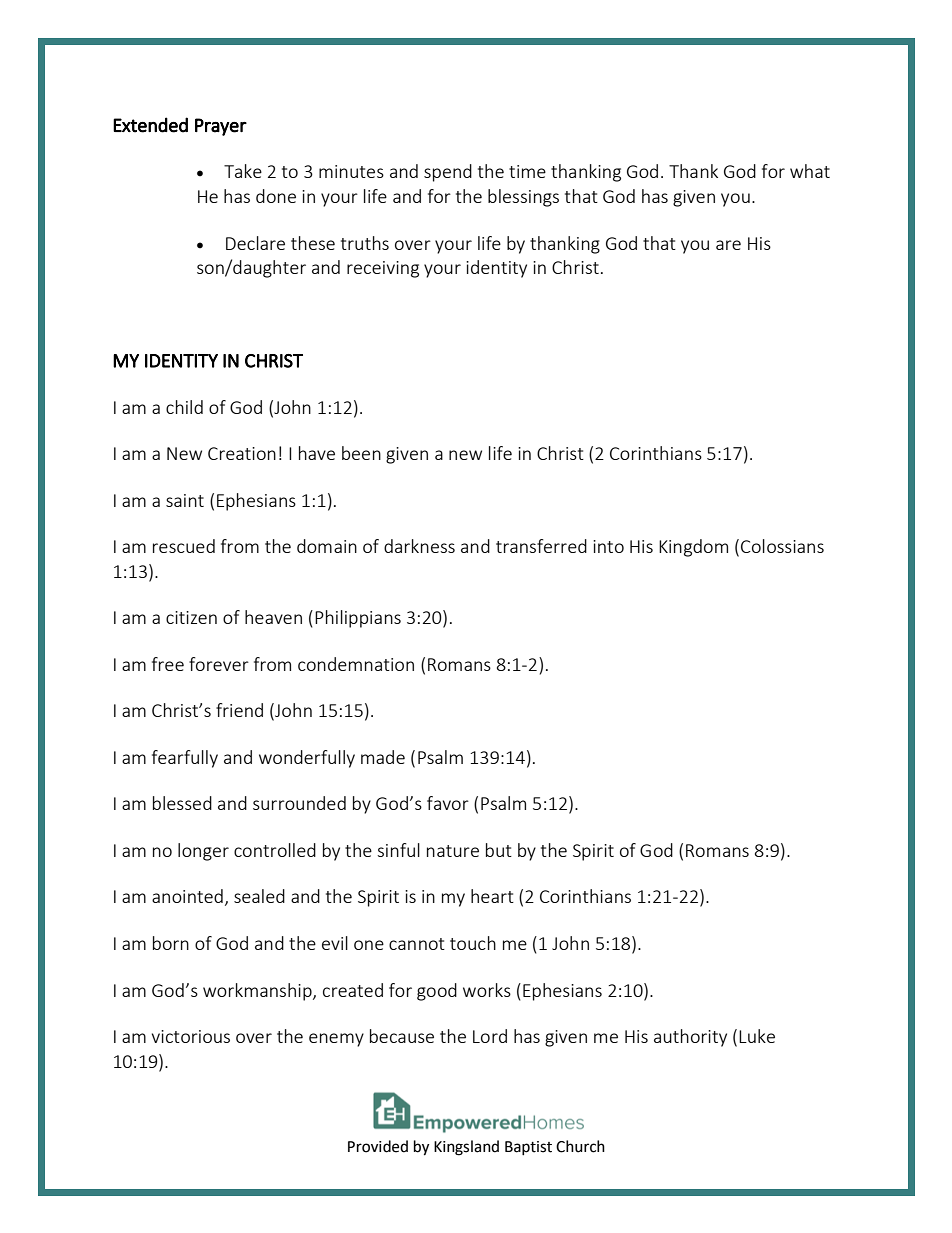 The height and width of the screenshot is (1233, 952). Describe the element at coordinates (810, 171) in the screenshot. I see `what` at that location.
